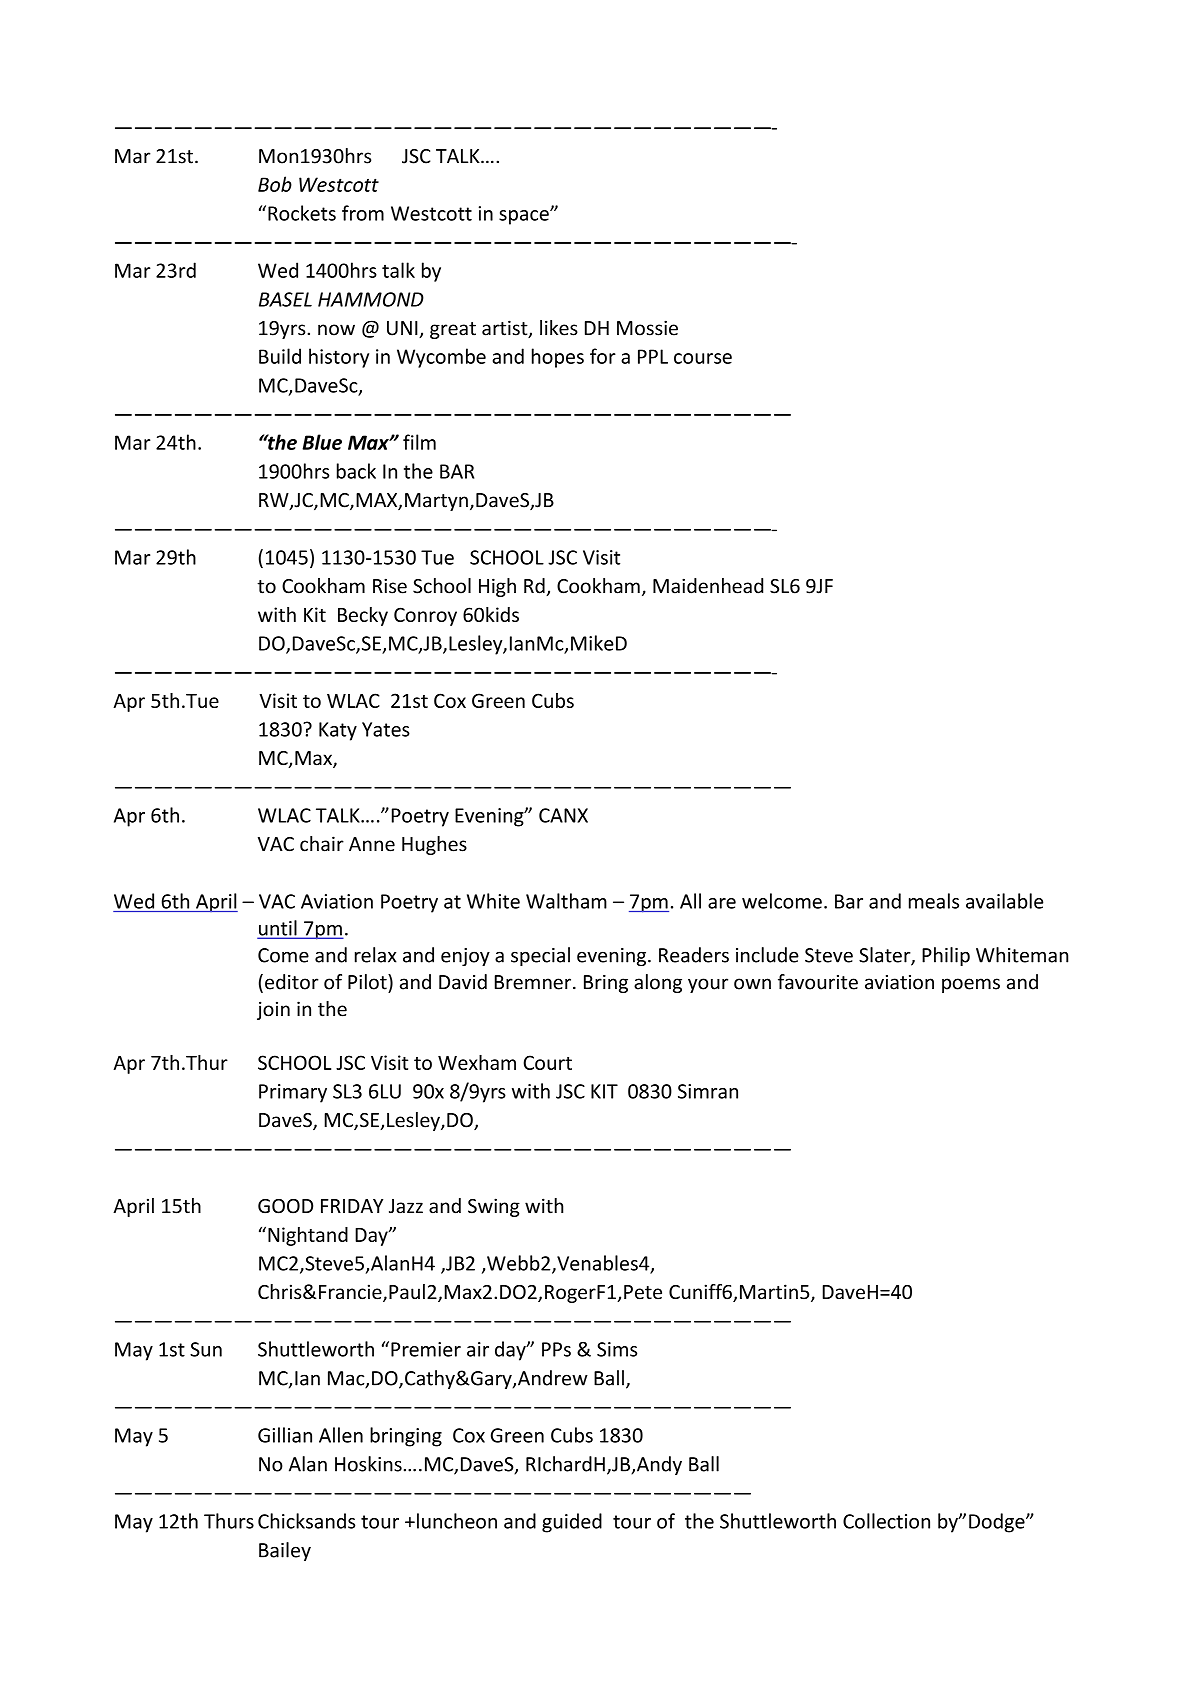  I want to click on Swing, so click(494, 1207).
